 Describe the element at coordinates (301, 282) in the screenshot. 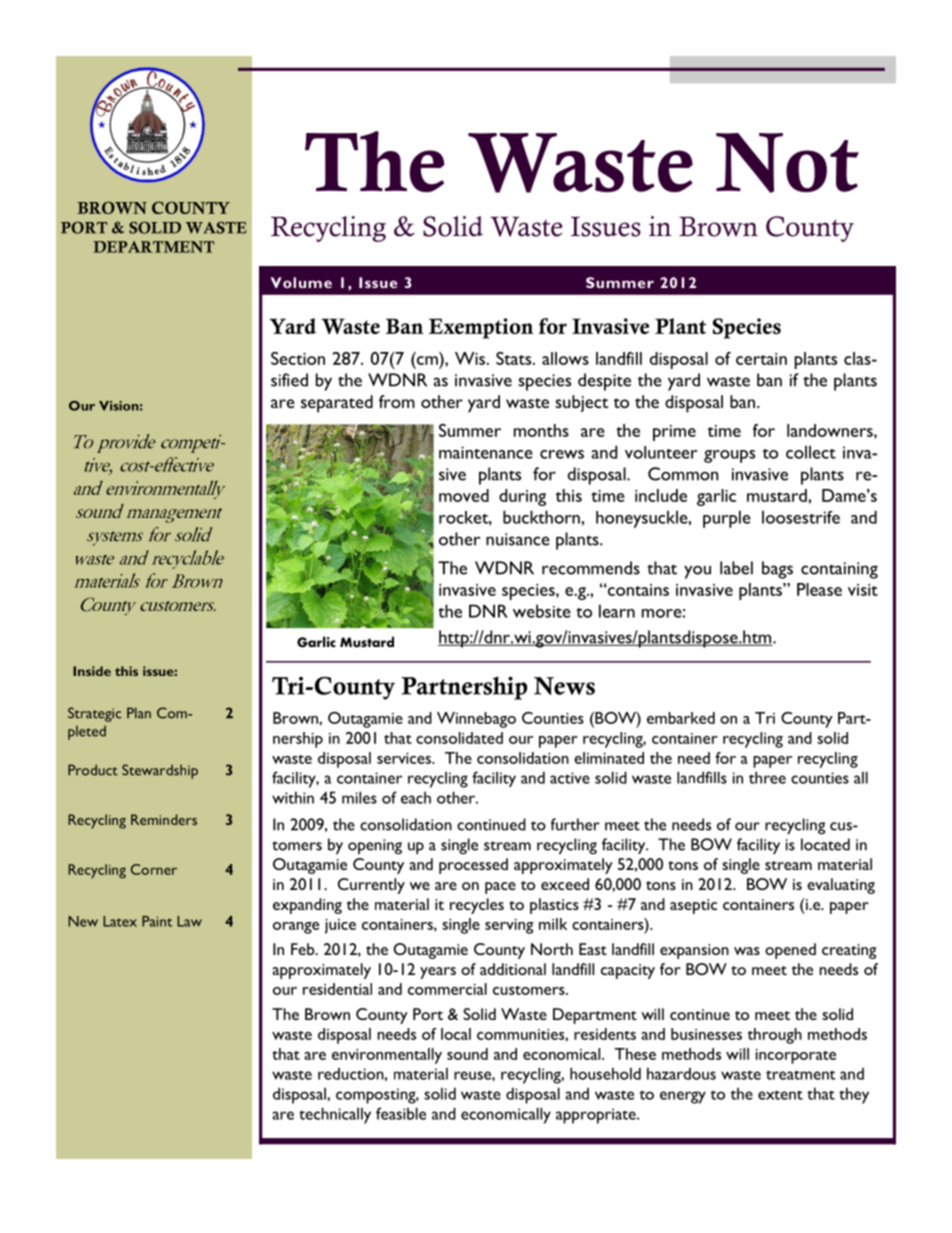

I see `Volume` at that location.
